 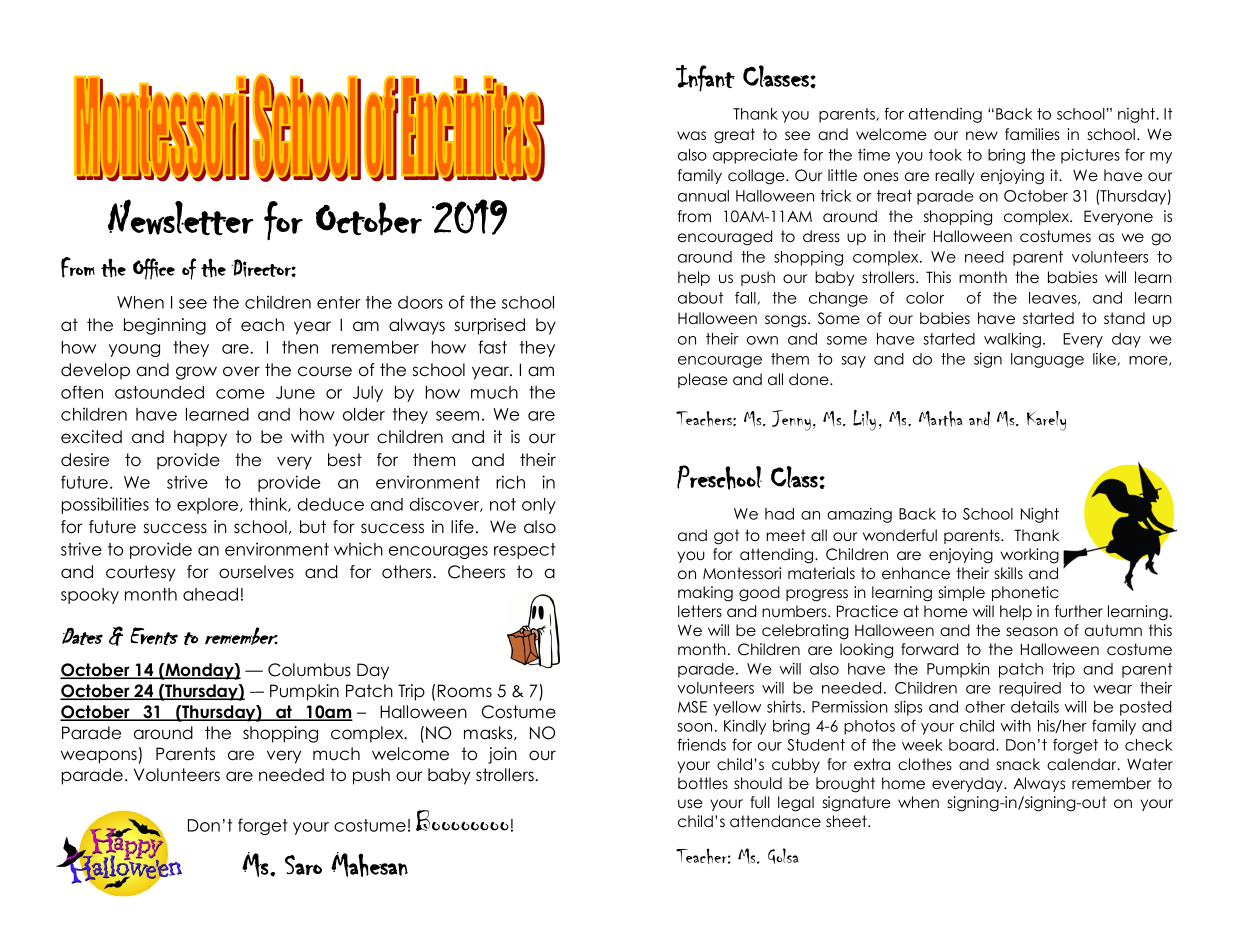 I want to click on Newsletter, so click(x=180, y=217).
